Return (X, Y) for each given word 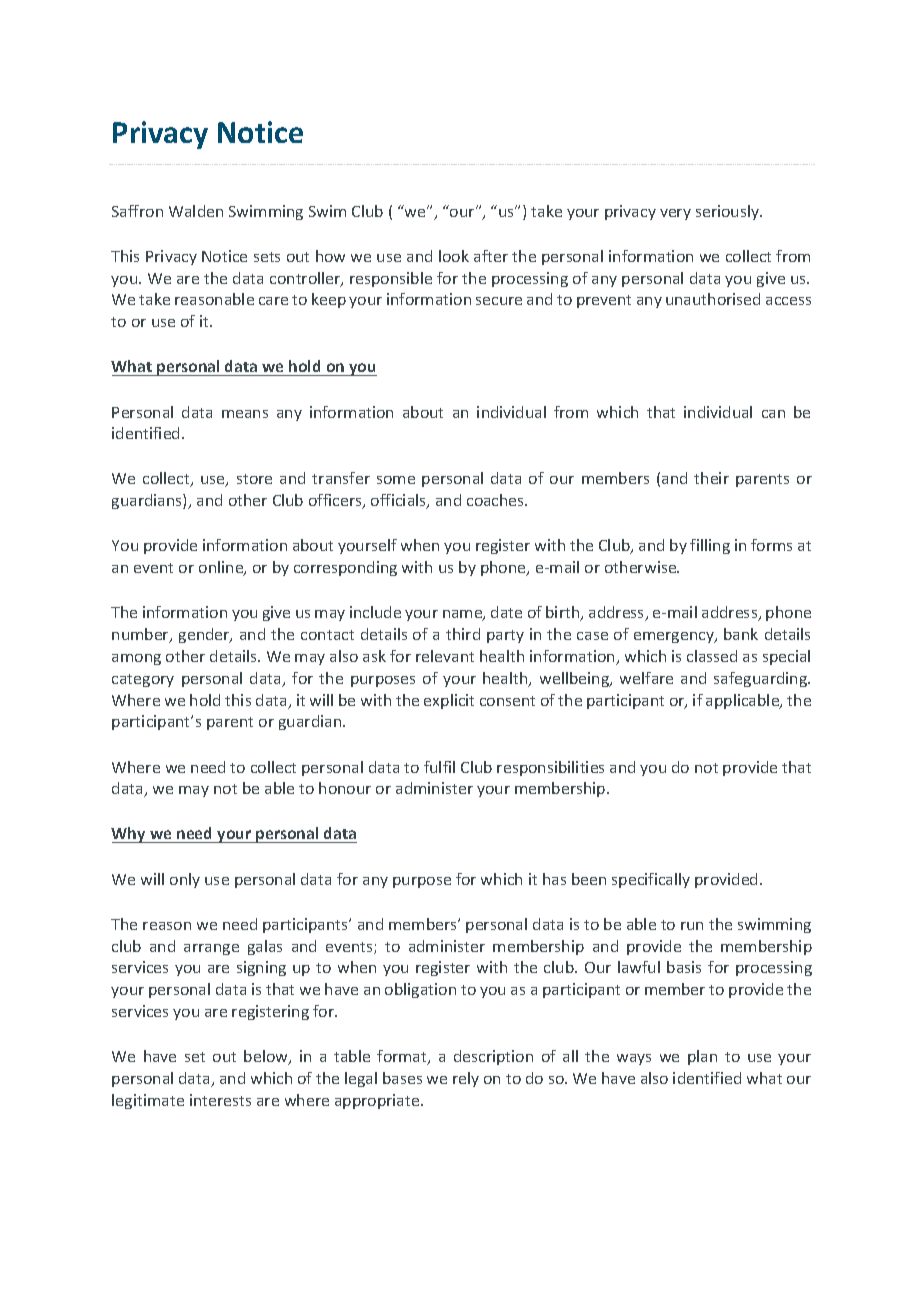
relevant (445, 656)
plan (702, 1057)
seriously (729, 212)
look (454, 256)
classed (712, 656)
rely (466, 1079)
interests (220, 1100)
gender (205, 635)
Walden (196, 211)
